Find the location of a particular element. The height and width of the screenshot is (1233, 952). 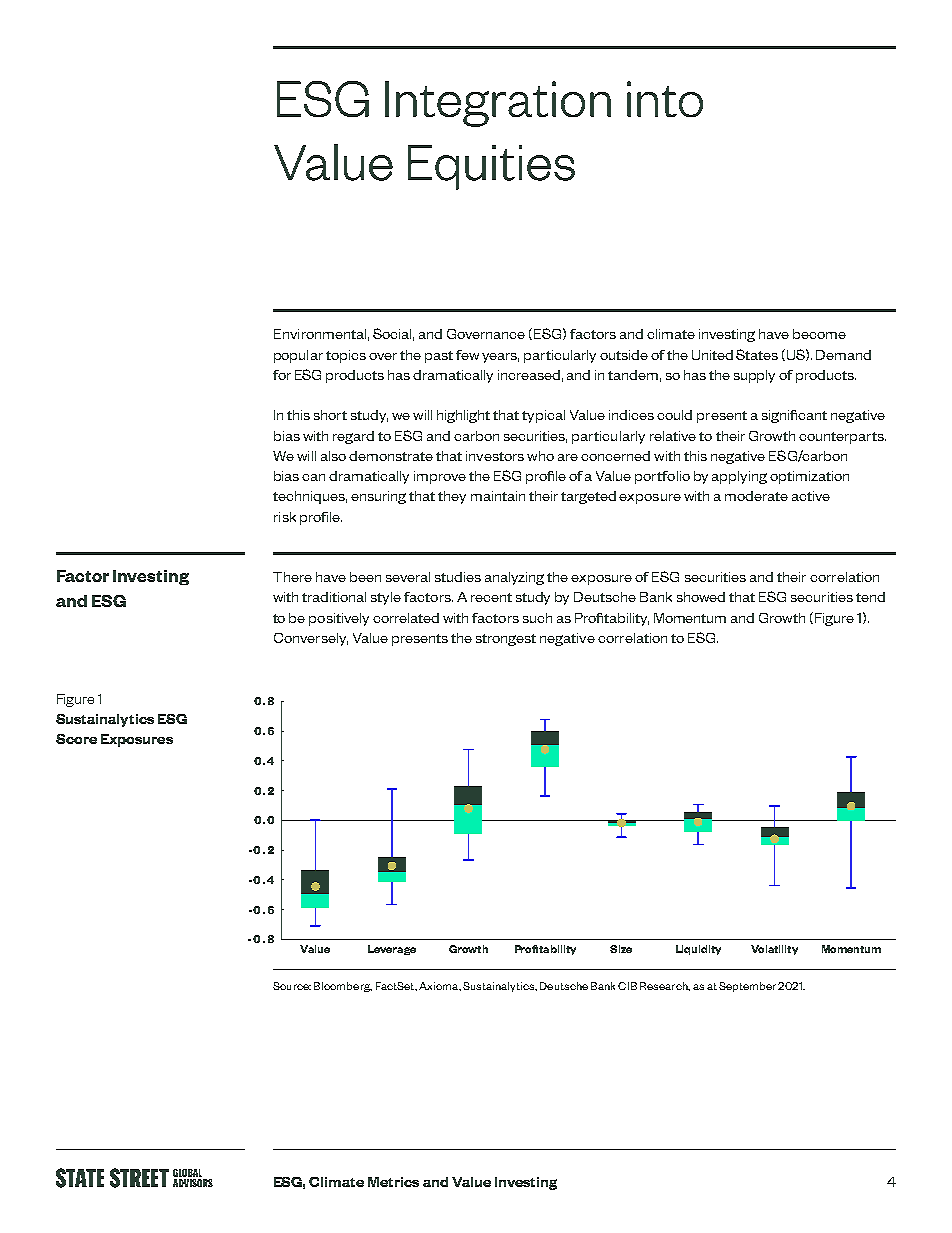

Bloomberg is located at coordinates (343, 987).
